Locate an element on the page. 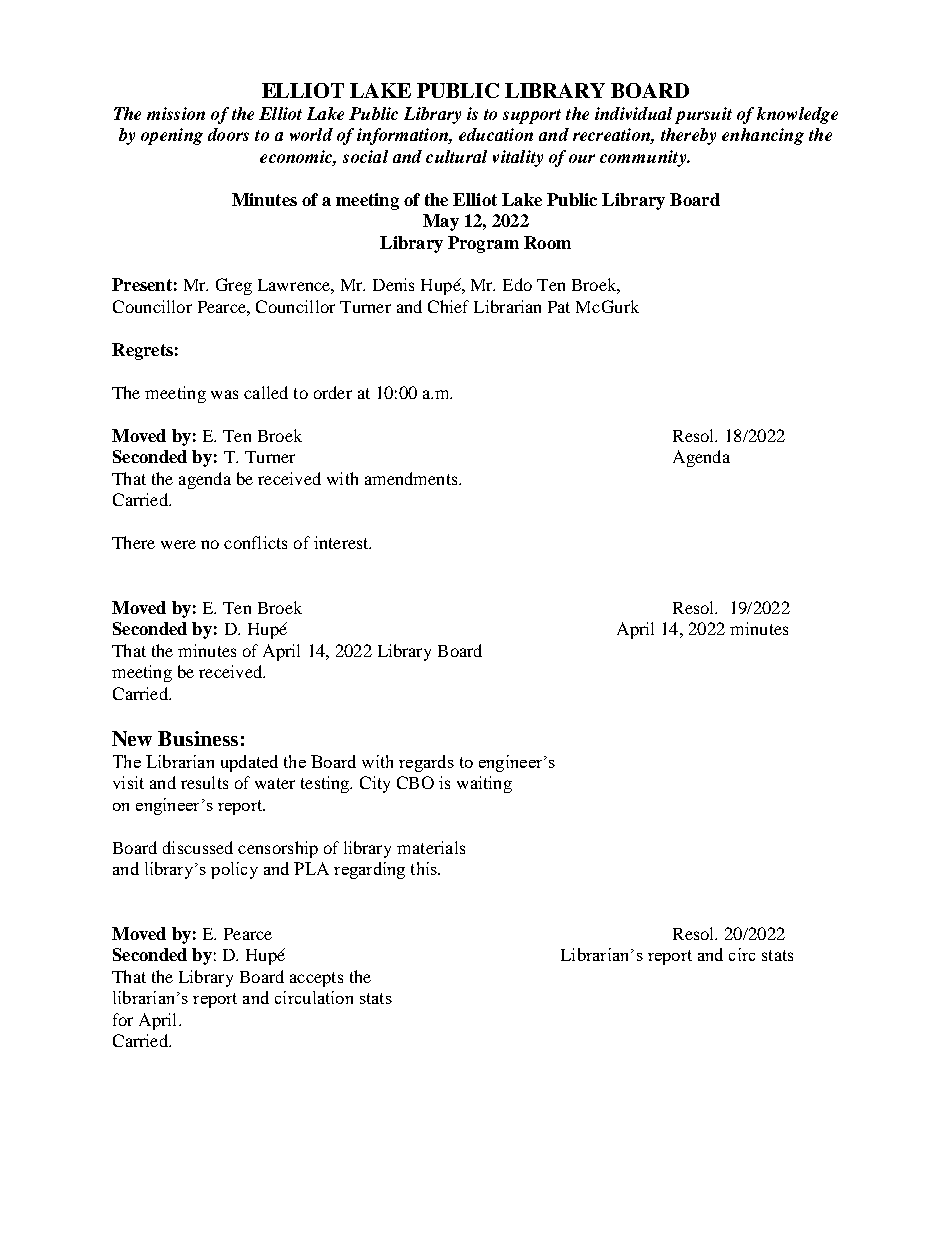 The width and height of the document is (952, 1233). cultural is located at coordinates (456, 156).
